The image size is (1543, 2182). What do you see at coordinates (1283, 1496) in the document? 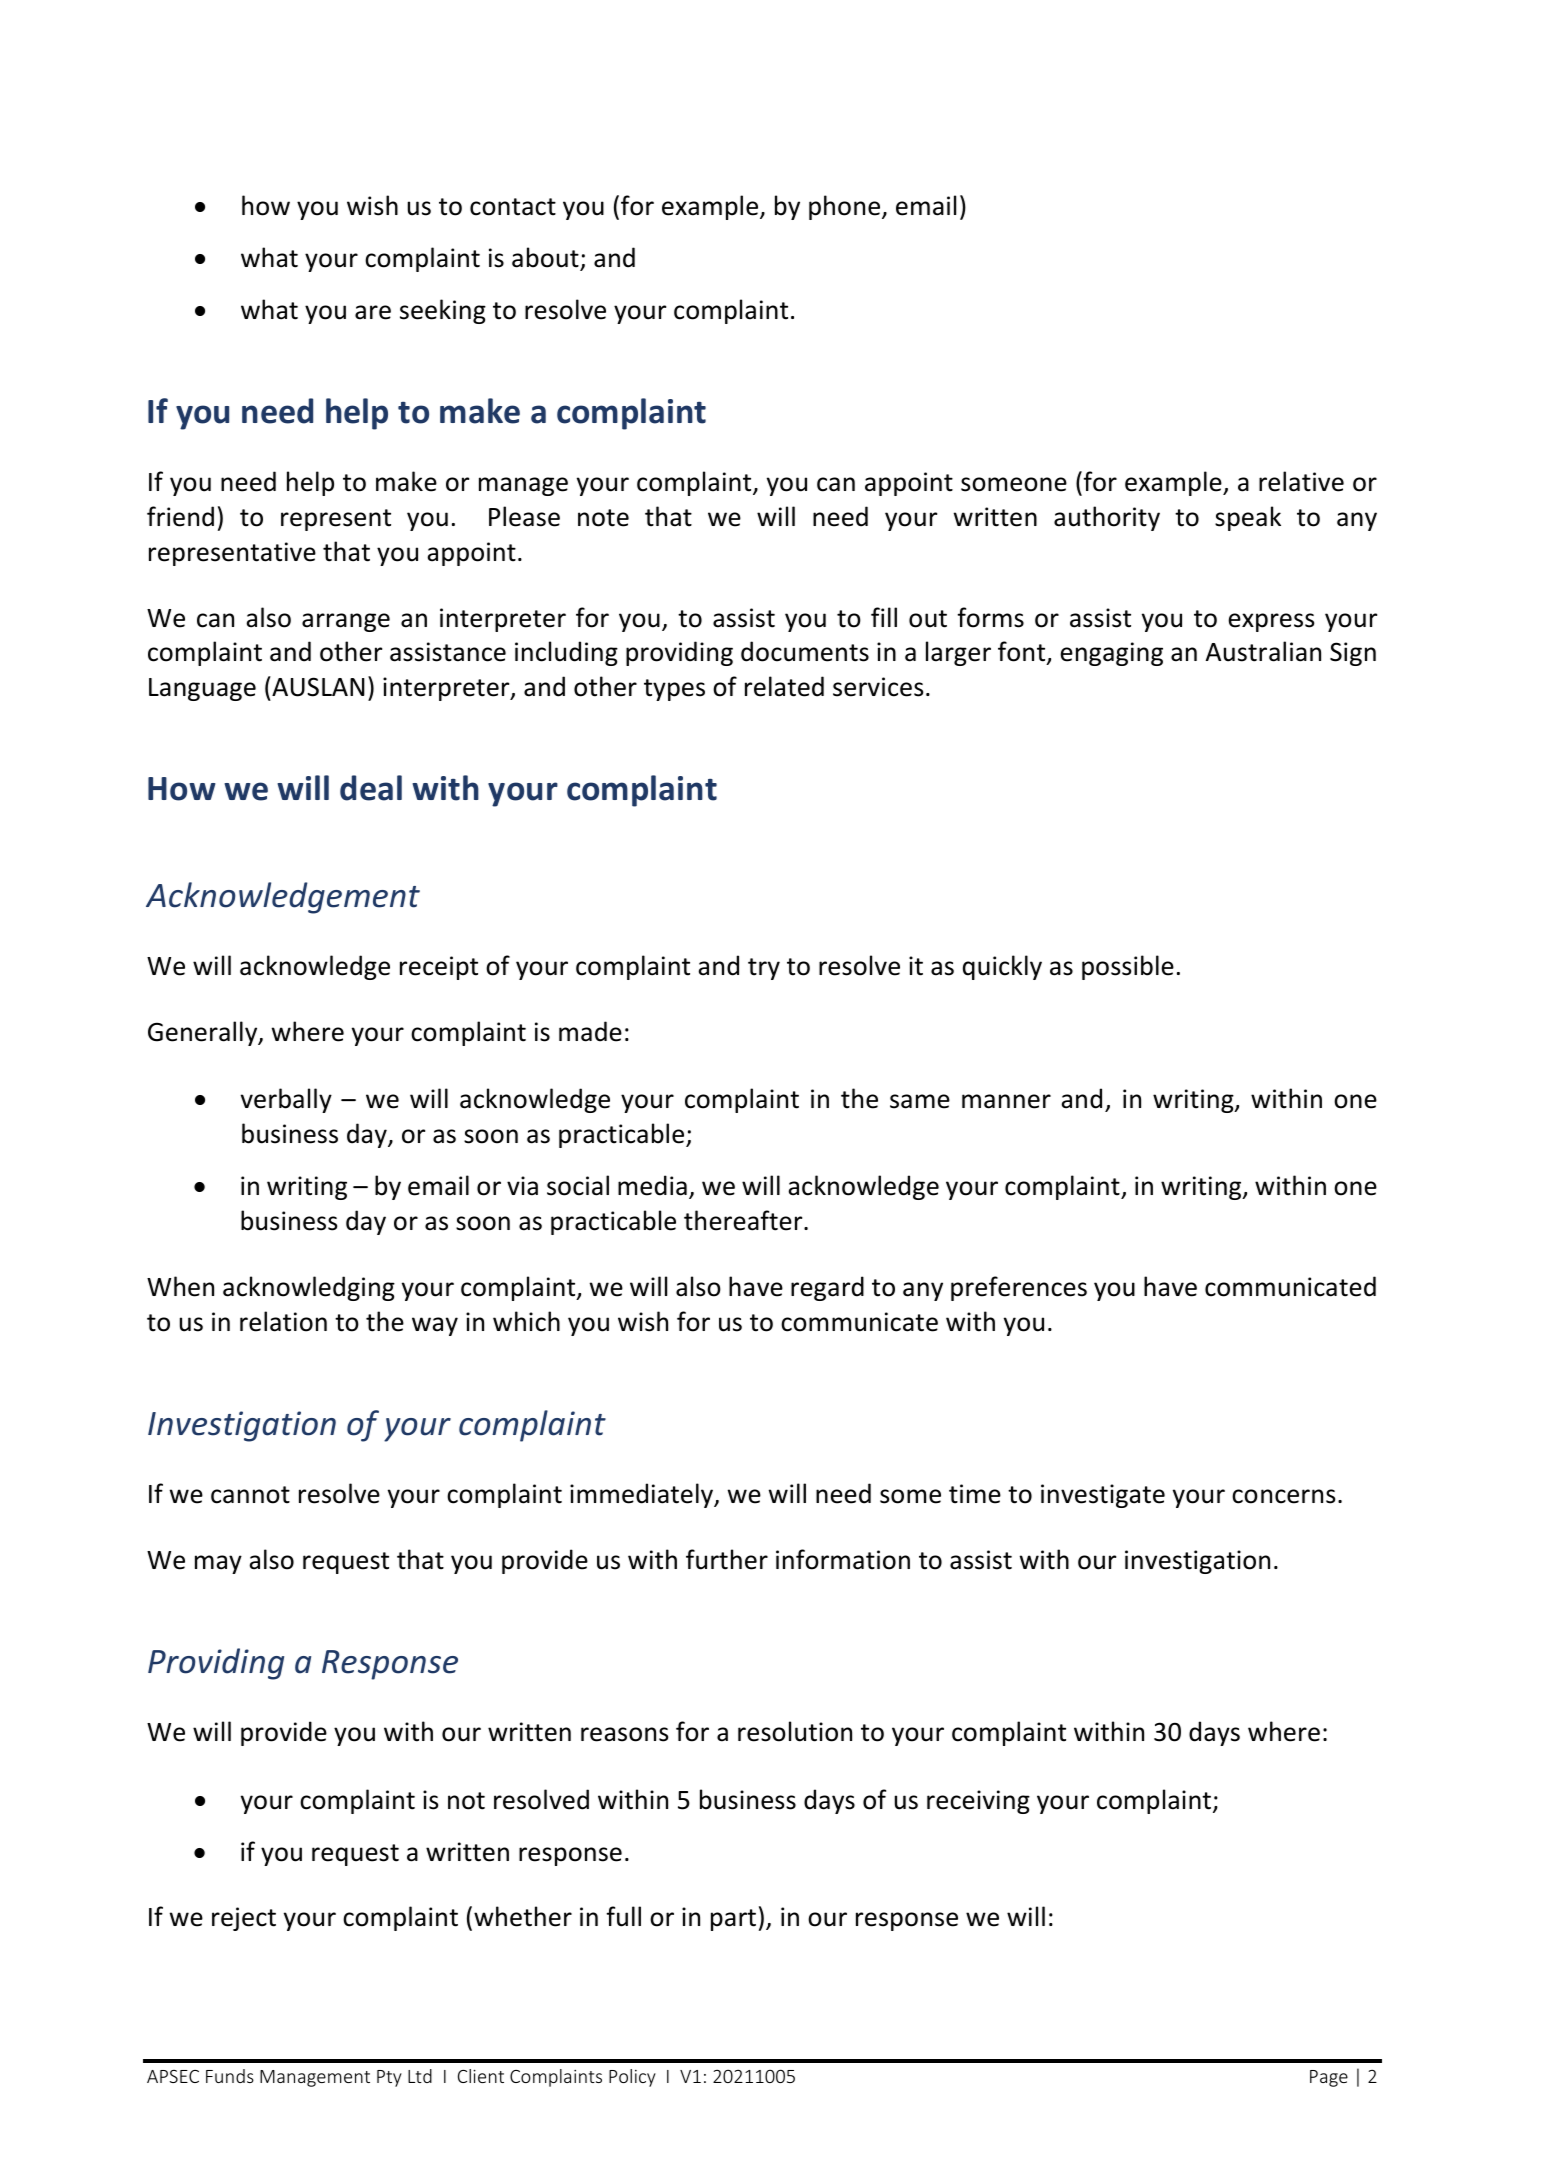
I see `concerns` at bounding box center [1283, 1496].
